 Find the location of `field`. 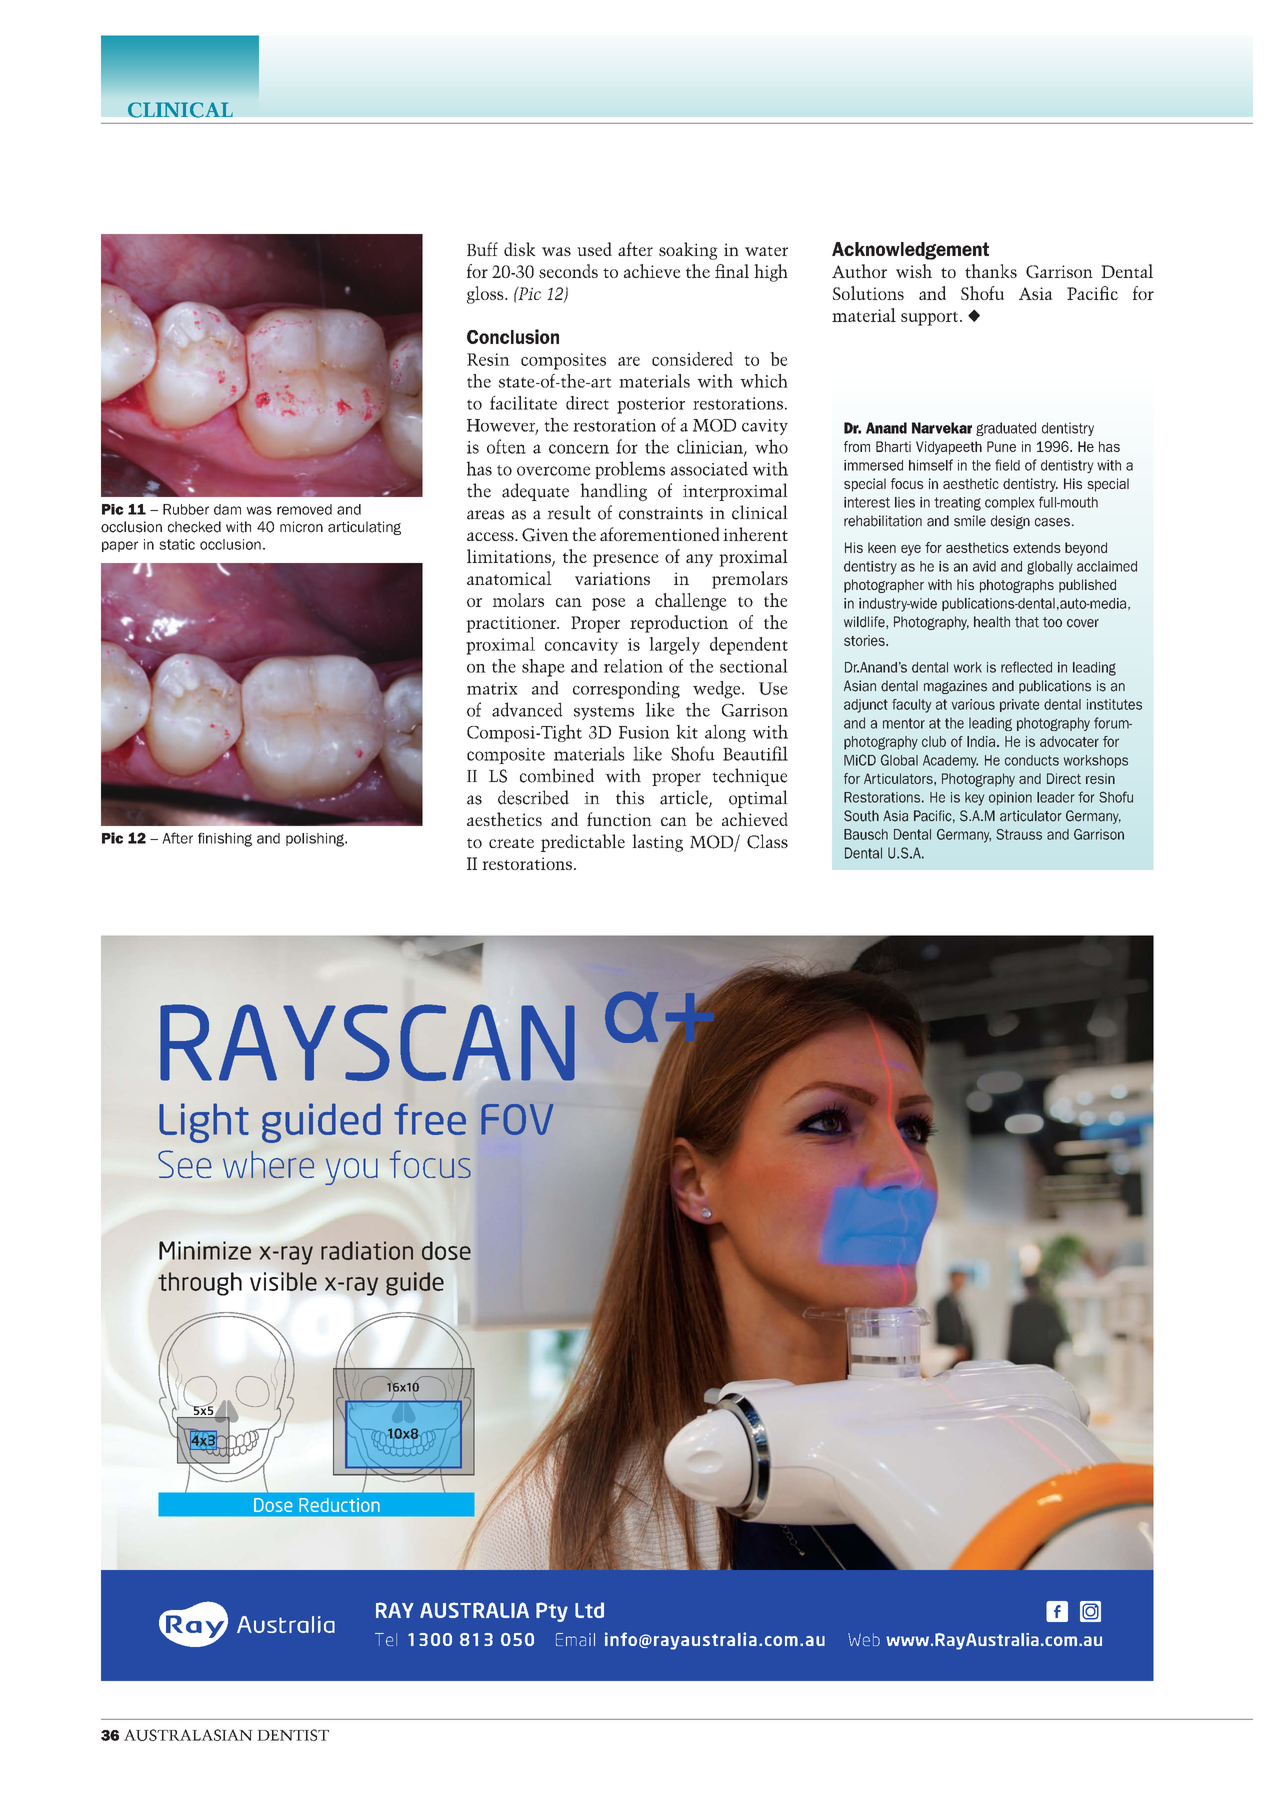

field is located at coordinates (1007, 465).
